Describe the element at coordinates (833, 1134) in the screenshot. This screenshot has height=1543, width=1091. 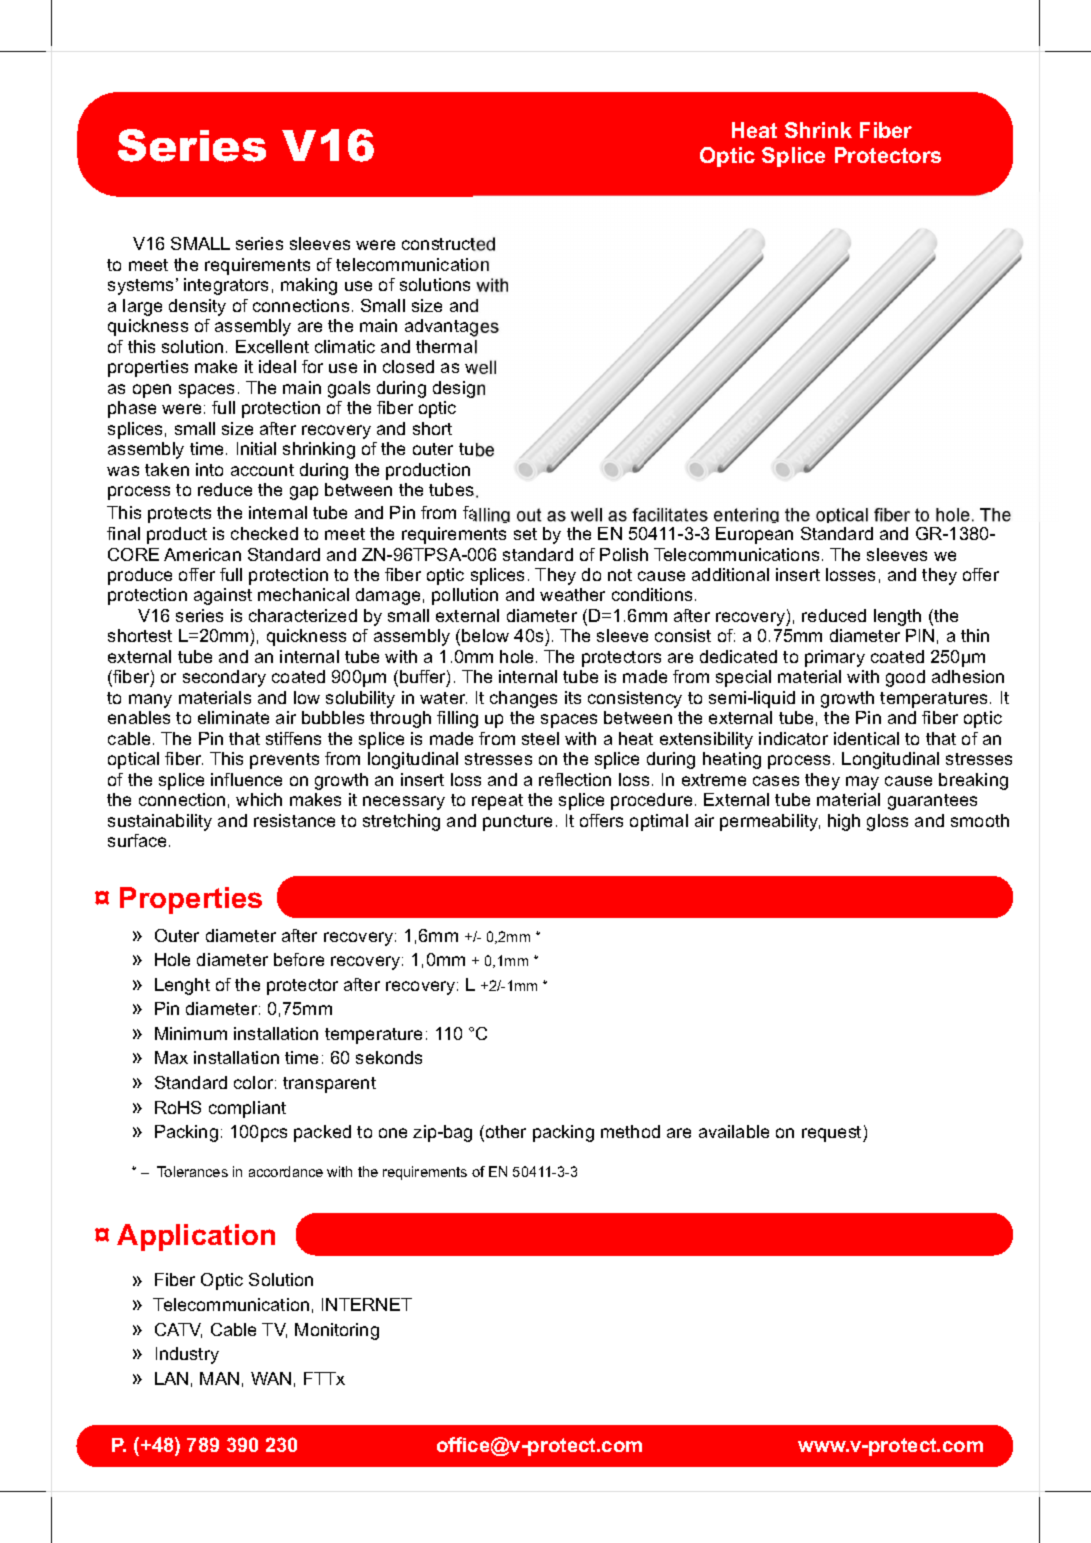
I see `request` at that location.
